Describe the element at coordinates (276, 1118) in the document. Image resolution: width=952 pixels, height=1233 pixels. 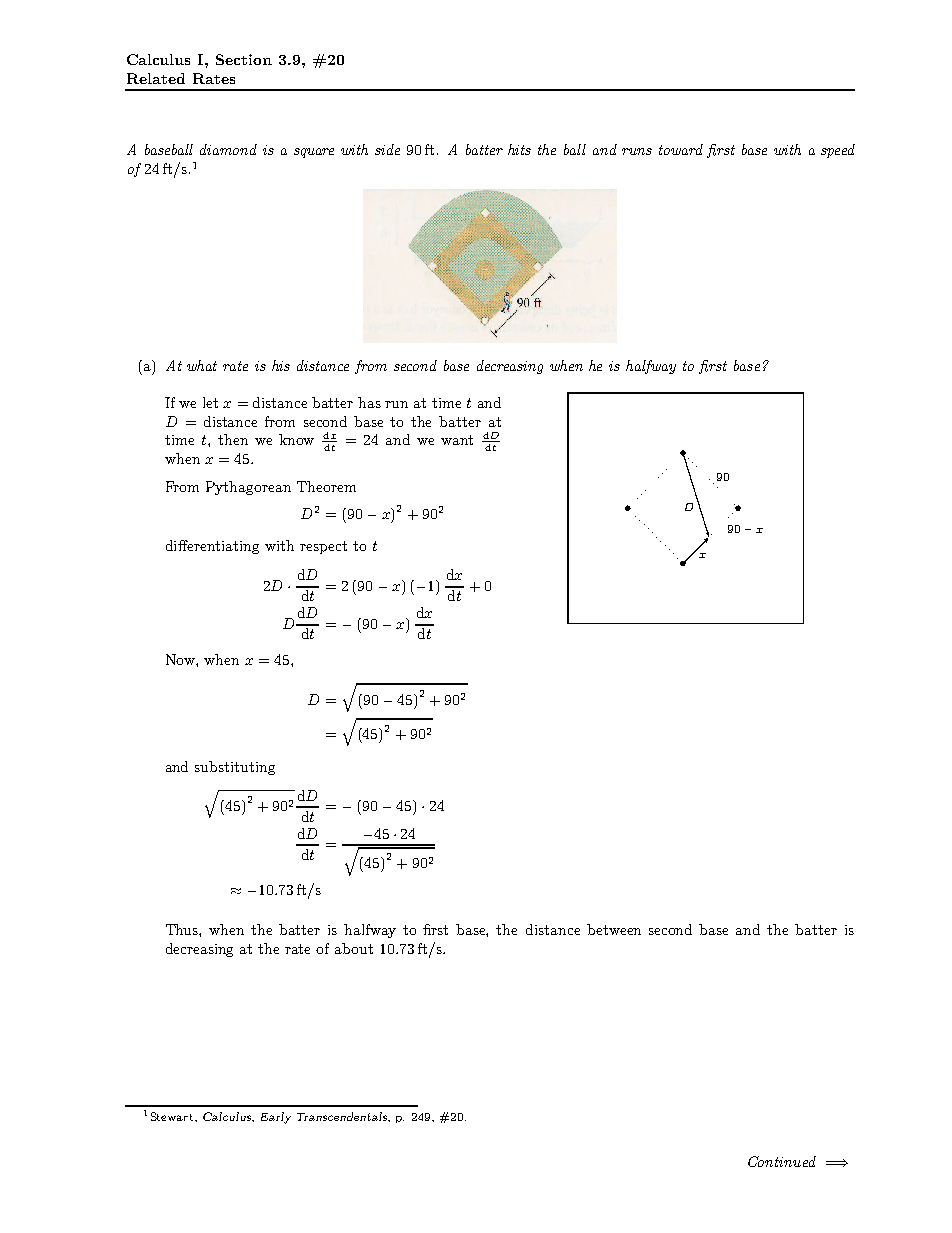
I see `Early` at that location.
